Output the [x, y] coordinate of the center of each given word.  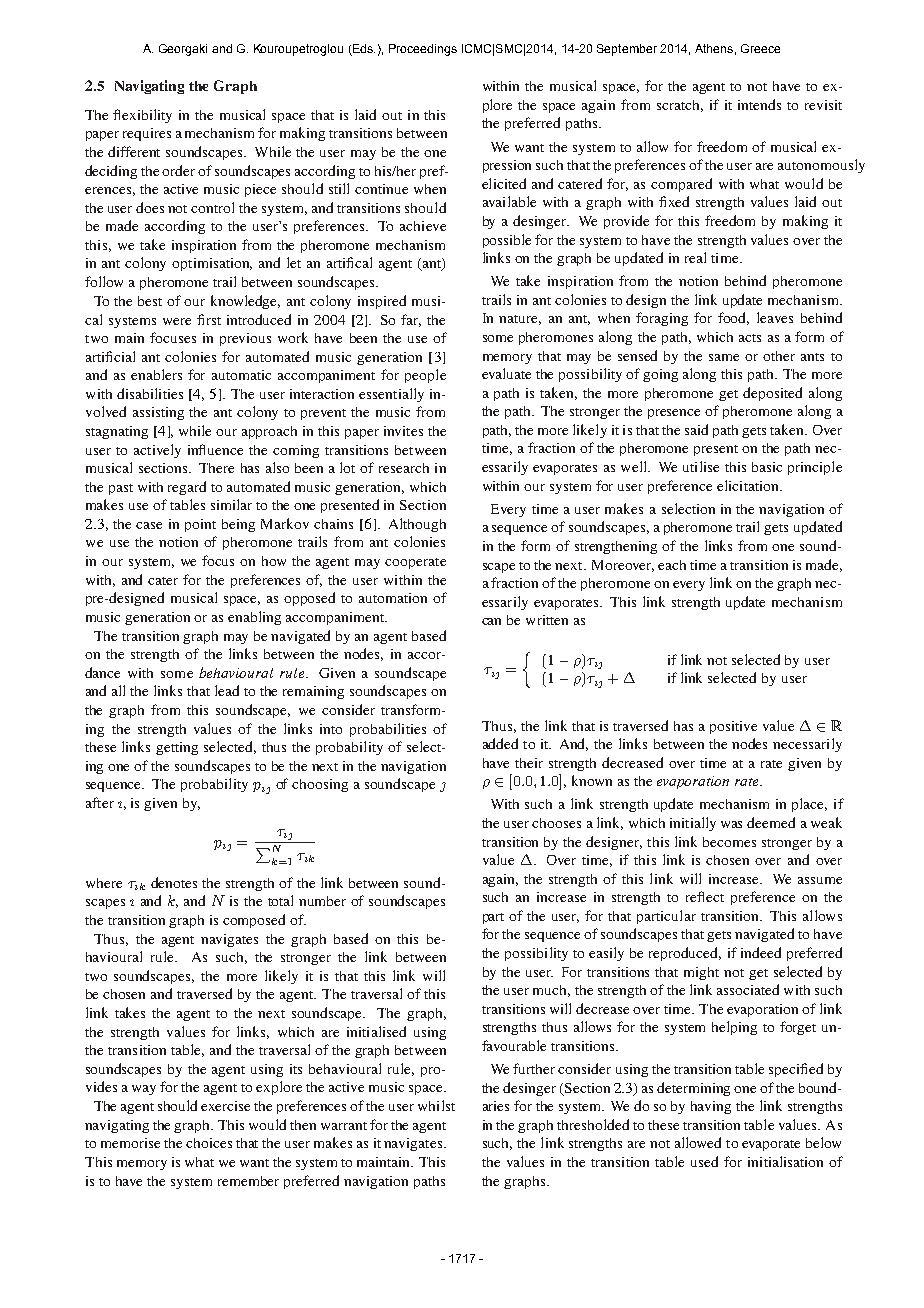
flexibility [142, 116]
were [177, 321]
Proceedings [423, 50]
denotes [174, 882]
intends [759, 104]
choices [209, 1143]
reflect [705, 896]
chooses [556, 823]
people [425, 376]
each [672, 565]
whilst [436, 1105]
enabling [254, 618]
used [704, 1161]
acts [750, 338]
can [491, 621]
